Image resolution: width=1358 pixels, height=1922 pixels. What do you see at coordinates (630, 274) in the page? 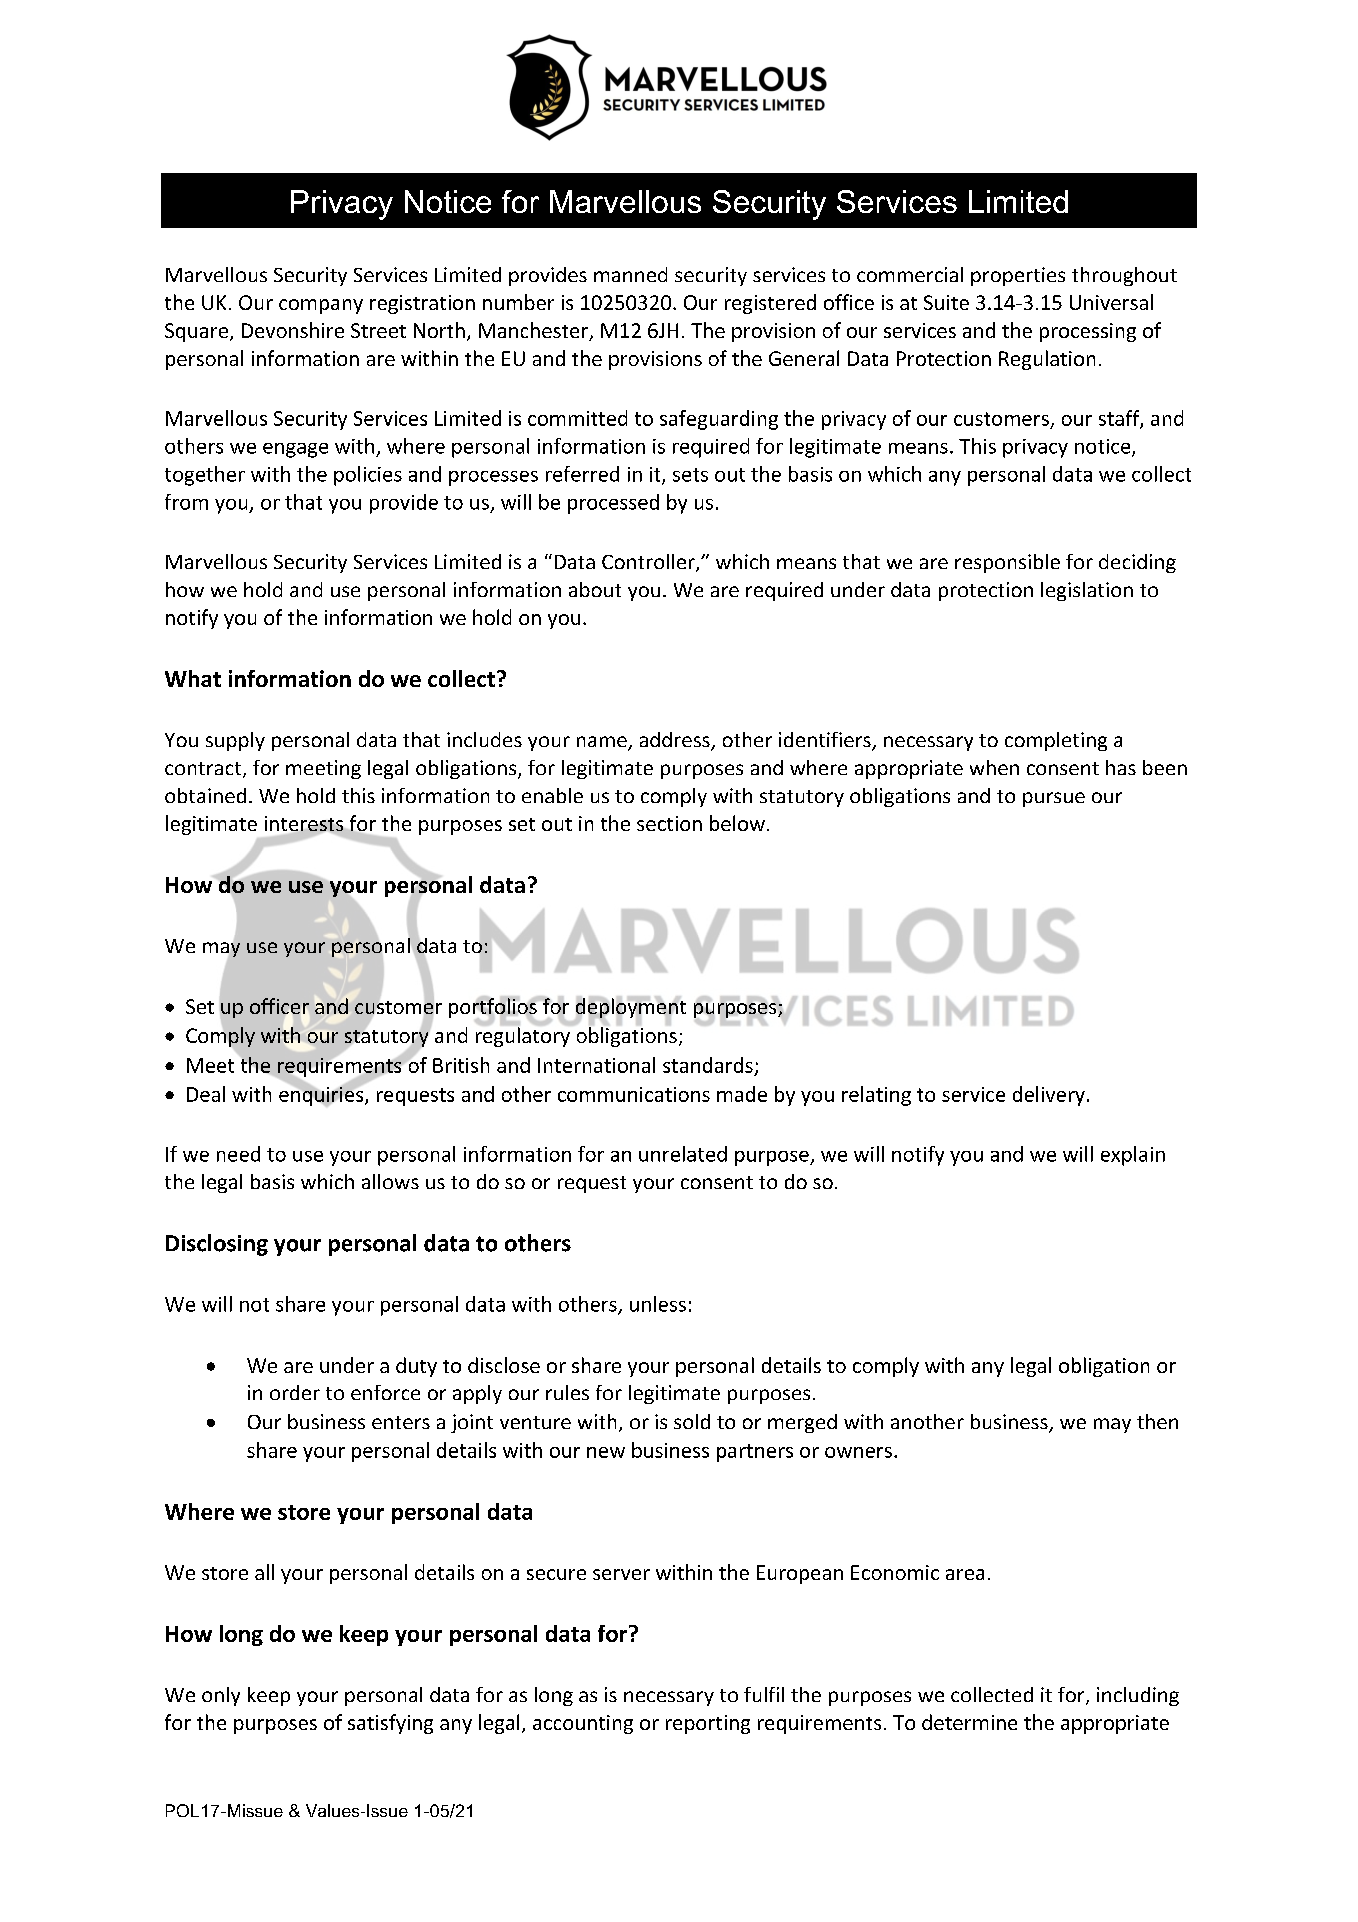
I see `manned` at bounding box center [630, 274].
